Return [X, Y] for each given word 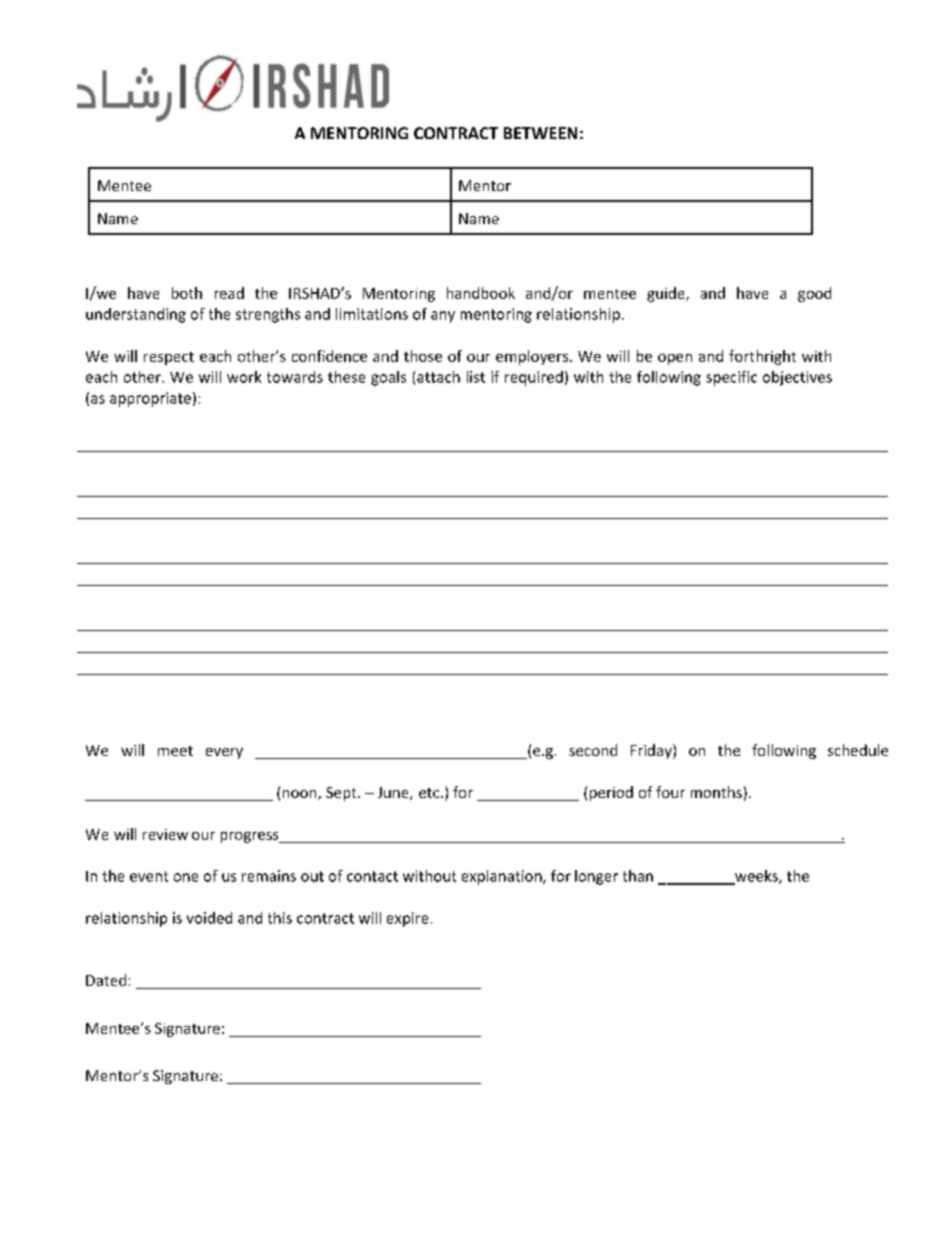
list [476, 377]
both [187, 293]
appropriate [150, 399]
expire [407, 919]
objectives [797, 378]
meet [175, 751]
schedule [858, 750]
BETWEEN [540, 133]
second [593, 750]
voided [209, 918]
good [814, 294]
